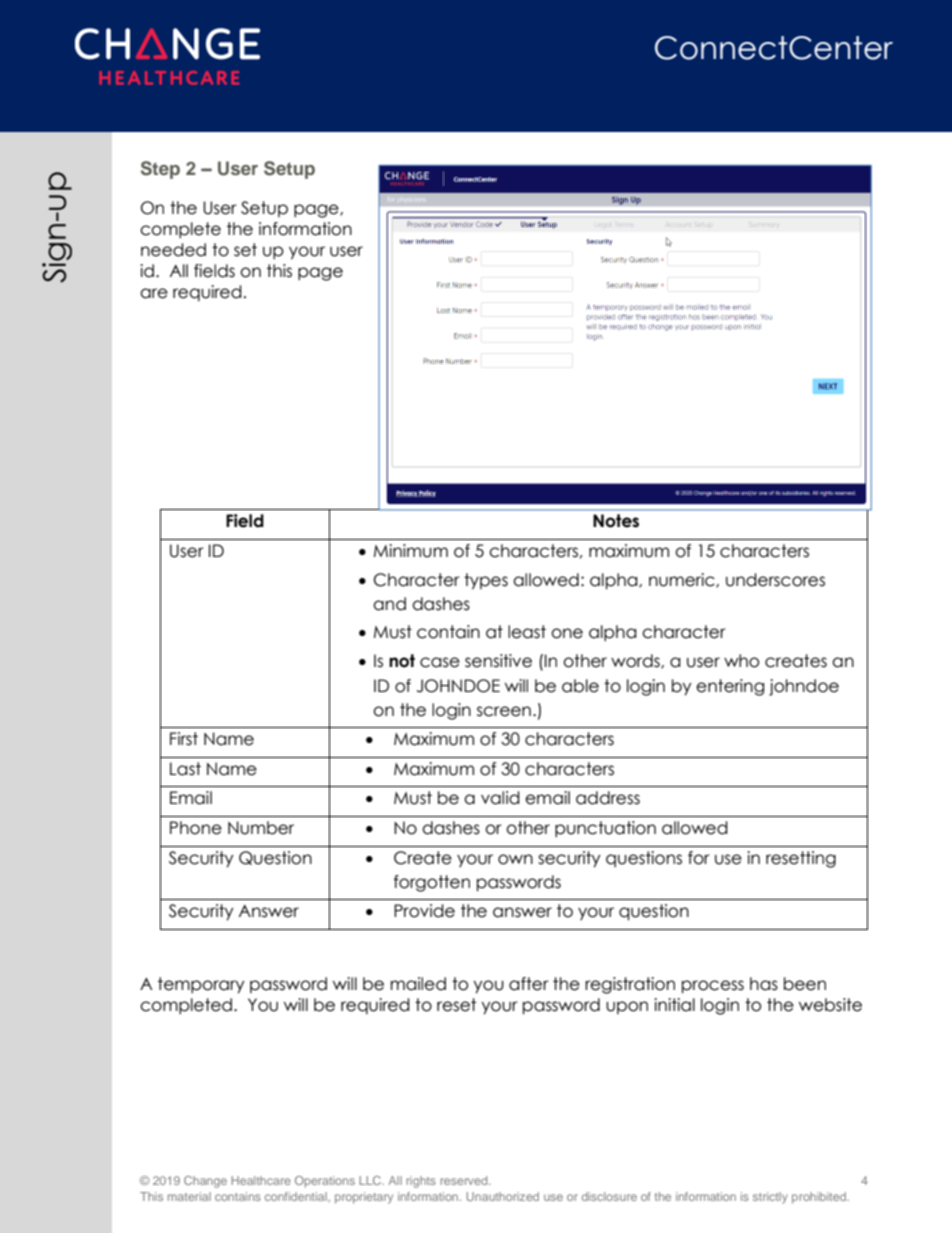  What do you see at coordinates (411, 551) in the screenshot?
I see `Minimum` at bounding box center [411, 551].
